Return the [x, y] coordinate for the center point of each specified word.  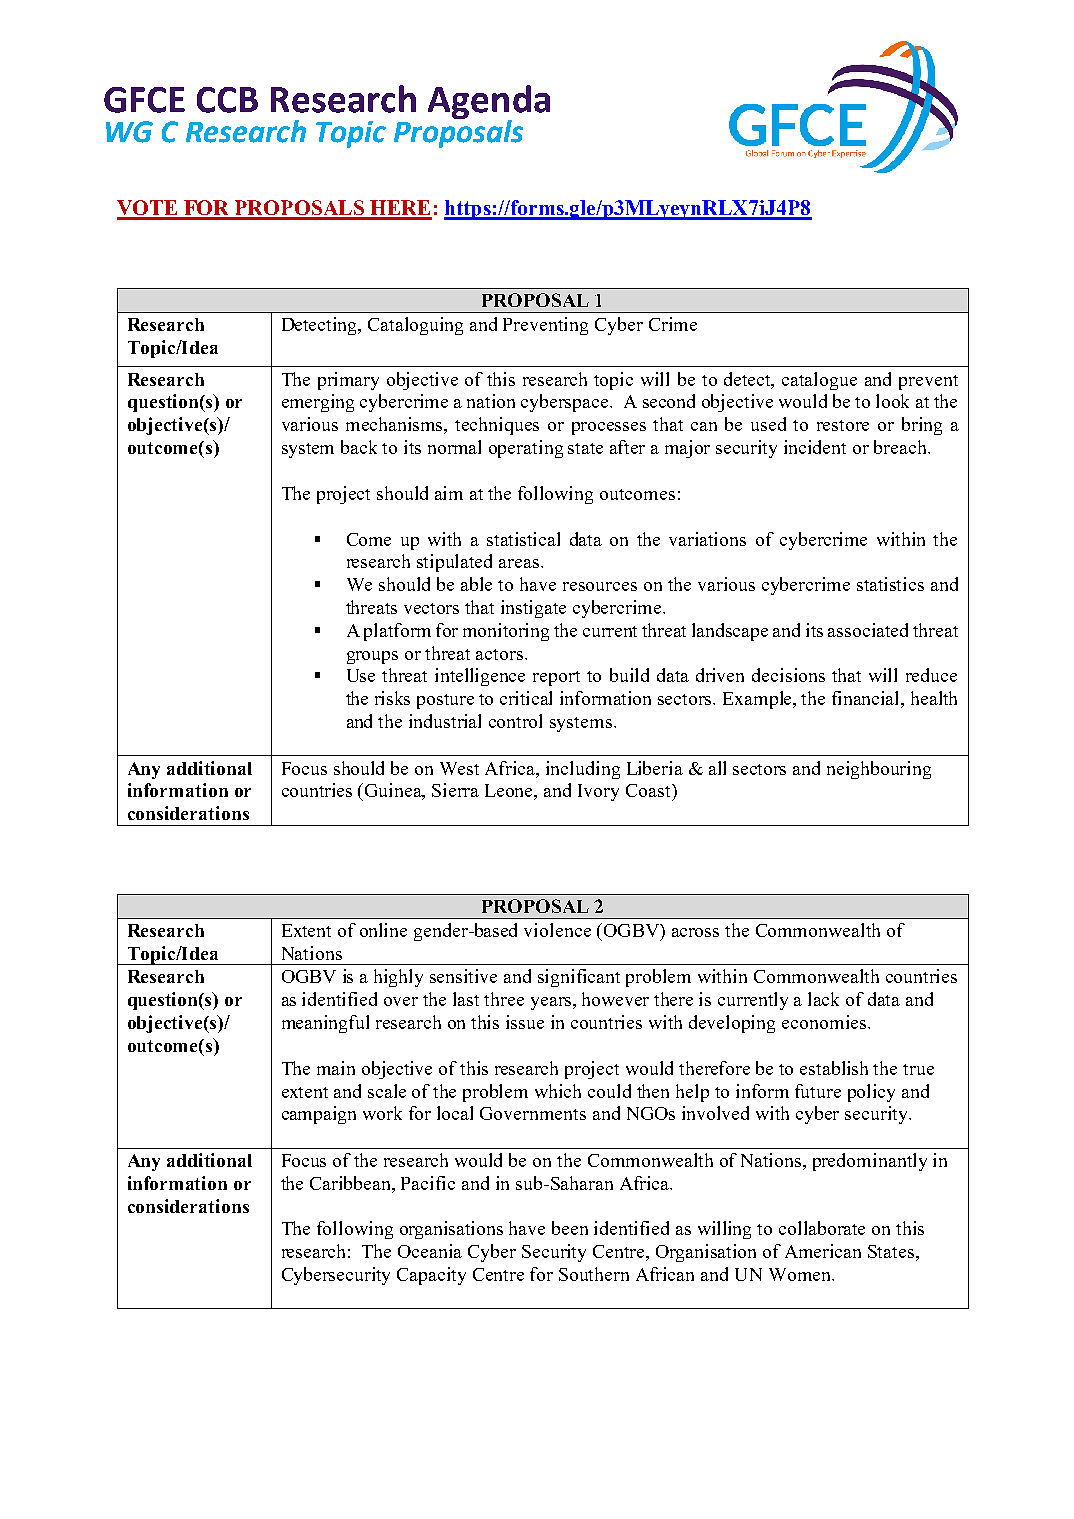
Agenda [489, 103]
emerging [318, 403]
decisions [788, 675]
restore [843, 425]
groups [372, 657]
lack [823, 999]
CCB [227, 100]
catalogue [819, 381]
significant [579, 978]
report [556, 678]
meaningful [325, 1024]
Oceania [430, 1251]
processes [609, 428]
